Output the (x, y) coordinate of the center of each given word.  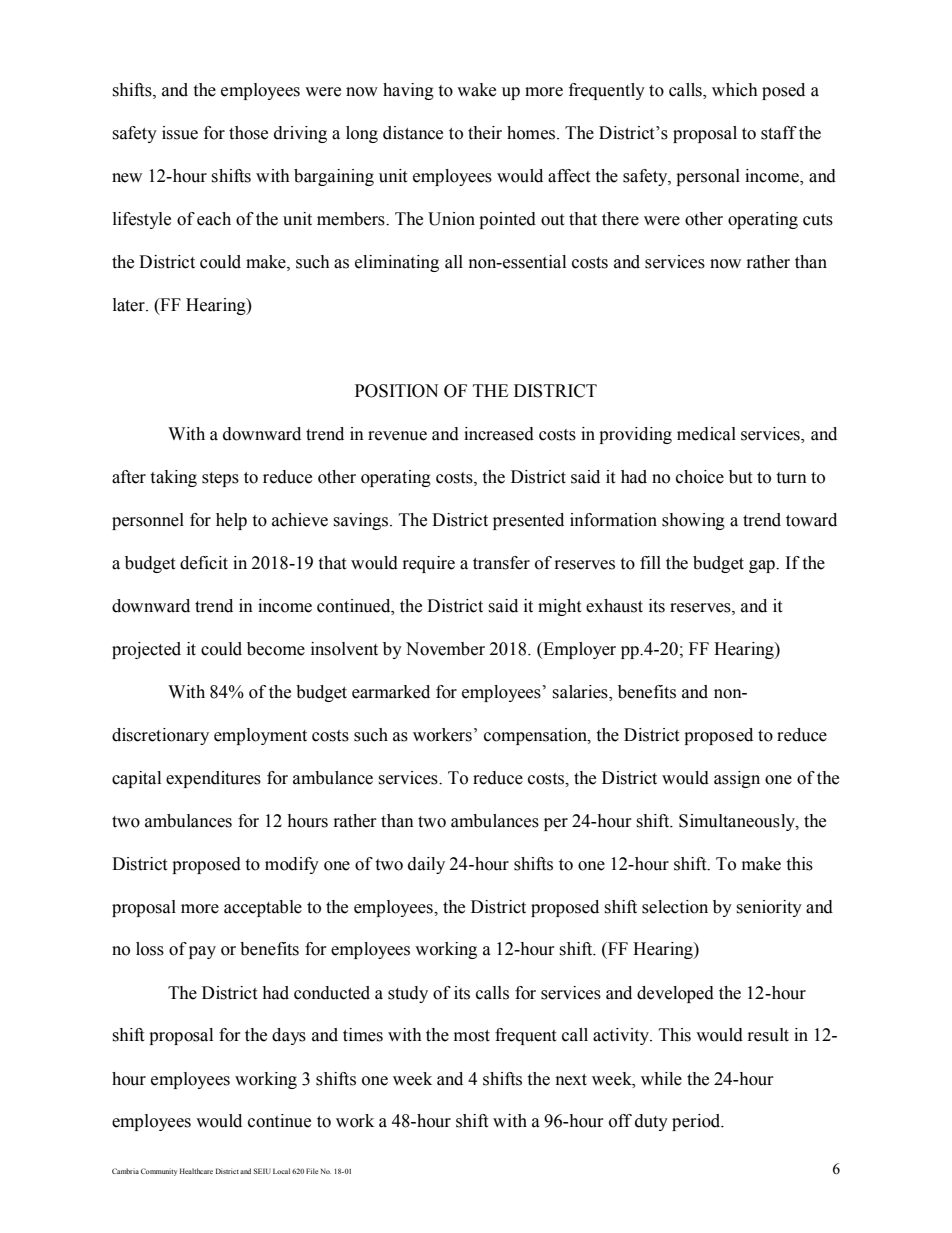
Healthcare (196, 1171)
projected (146, 650)
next (571, 1080)
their (485, 133)
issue (180, 133)
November (445, 649)
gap (763, 566)
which (735, 90)
